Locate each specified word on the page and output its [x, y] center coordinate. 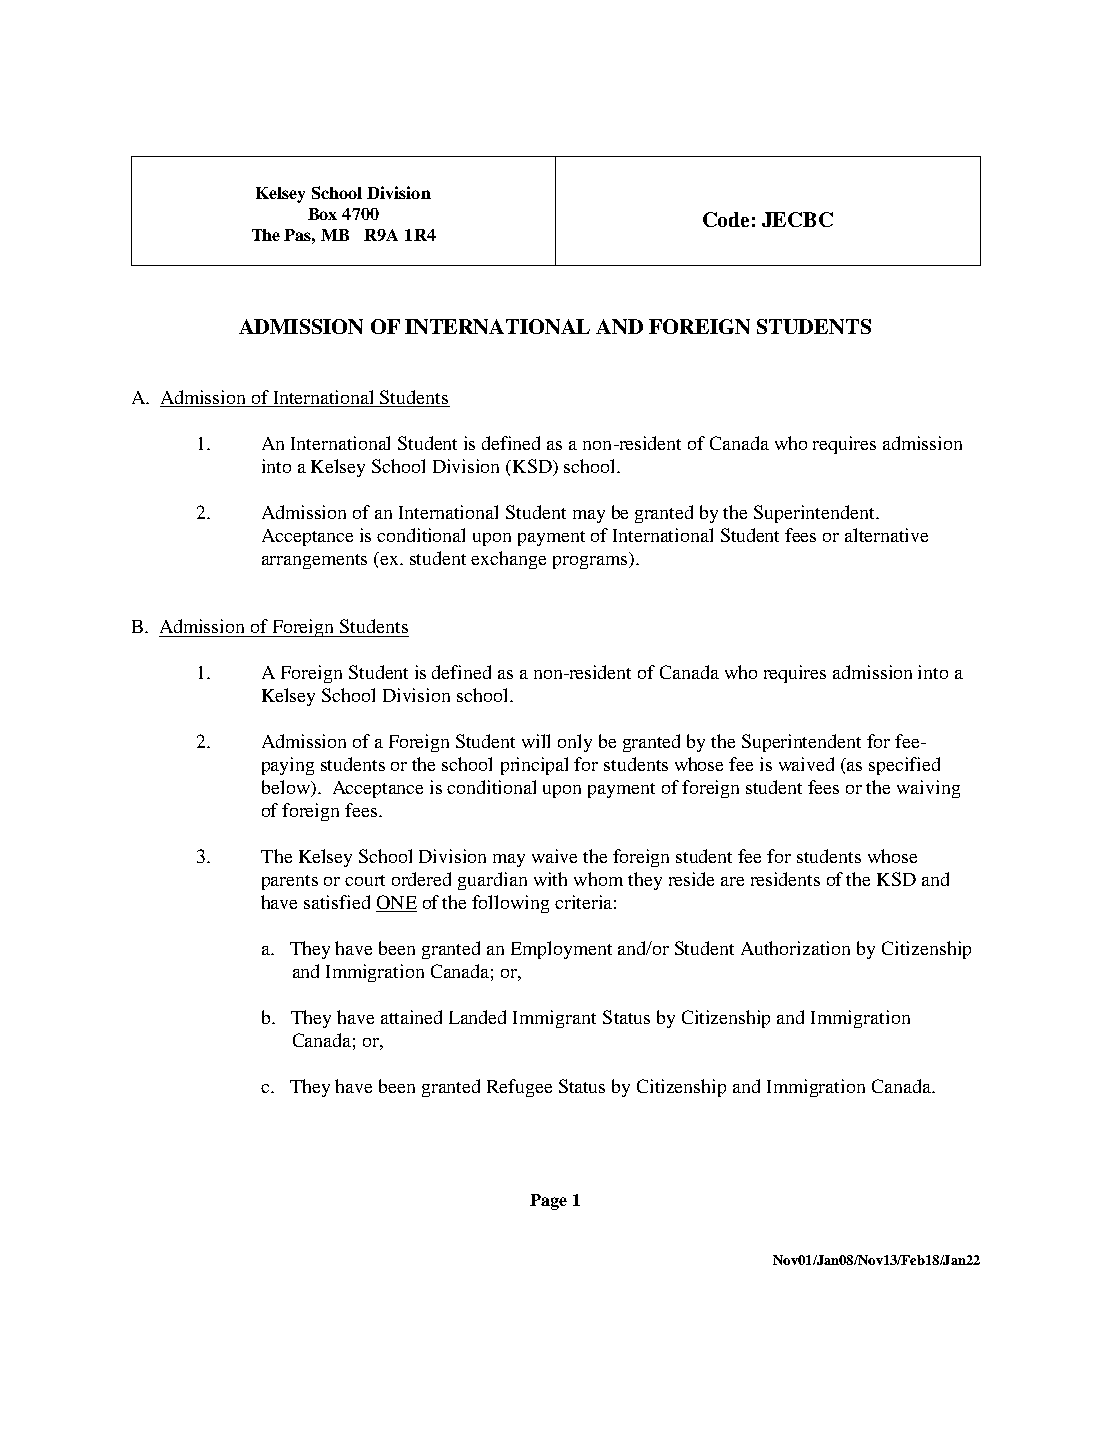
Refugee [519, 1088]
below [287, 788]
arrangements [314, 561]
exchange [508, 560]
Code [726, 219]
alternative [886, 535]
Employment [561, 950]
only [575, 743]
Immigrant [554, 1019]
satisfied [337, 902]
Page [548, 1202]
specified [904, 766]
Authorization [795, 948]
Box [322, 214]
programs [591, 562]
